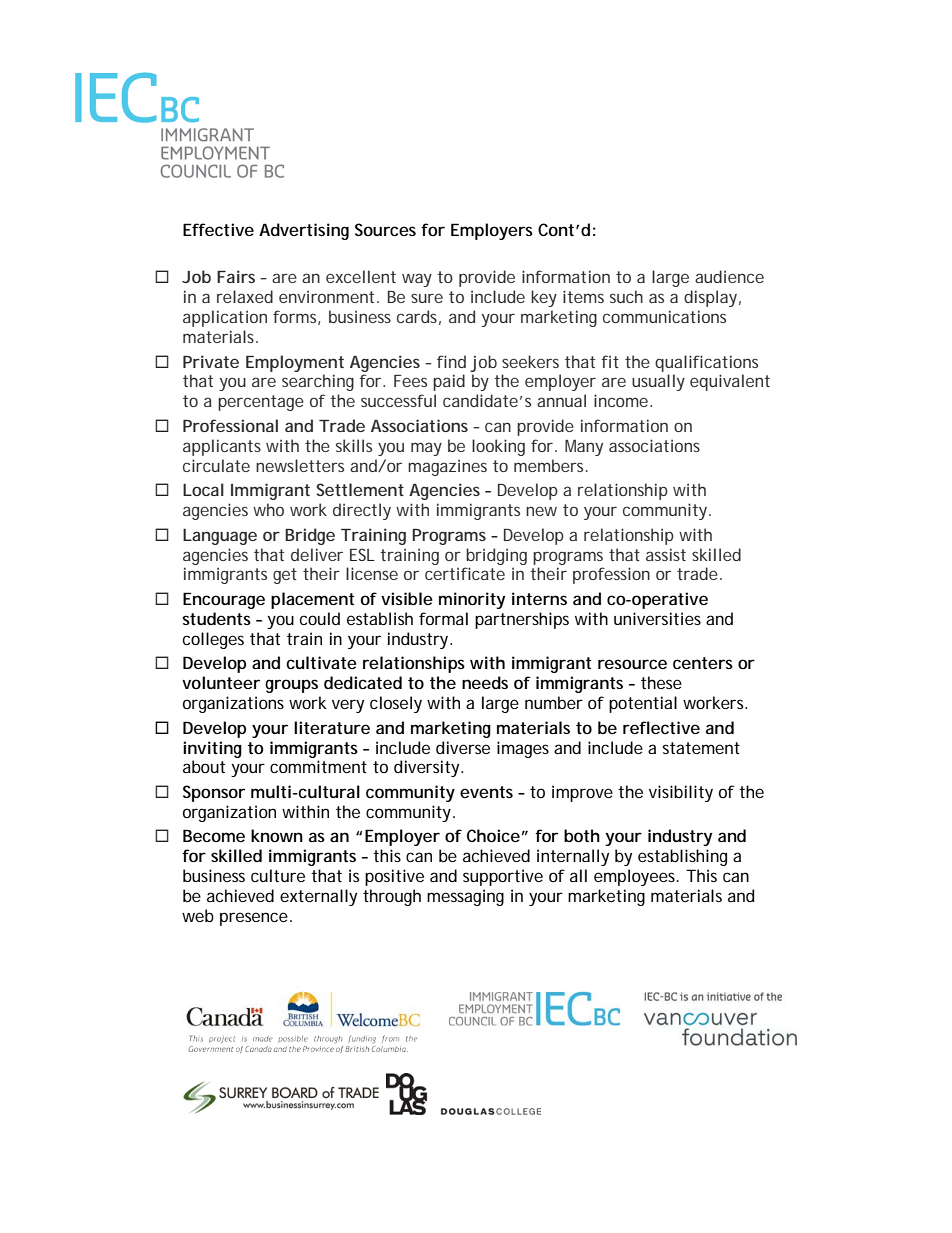  I want to click on these, so click(661, 682).
